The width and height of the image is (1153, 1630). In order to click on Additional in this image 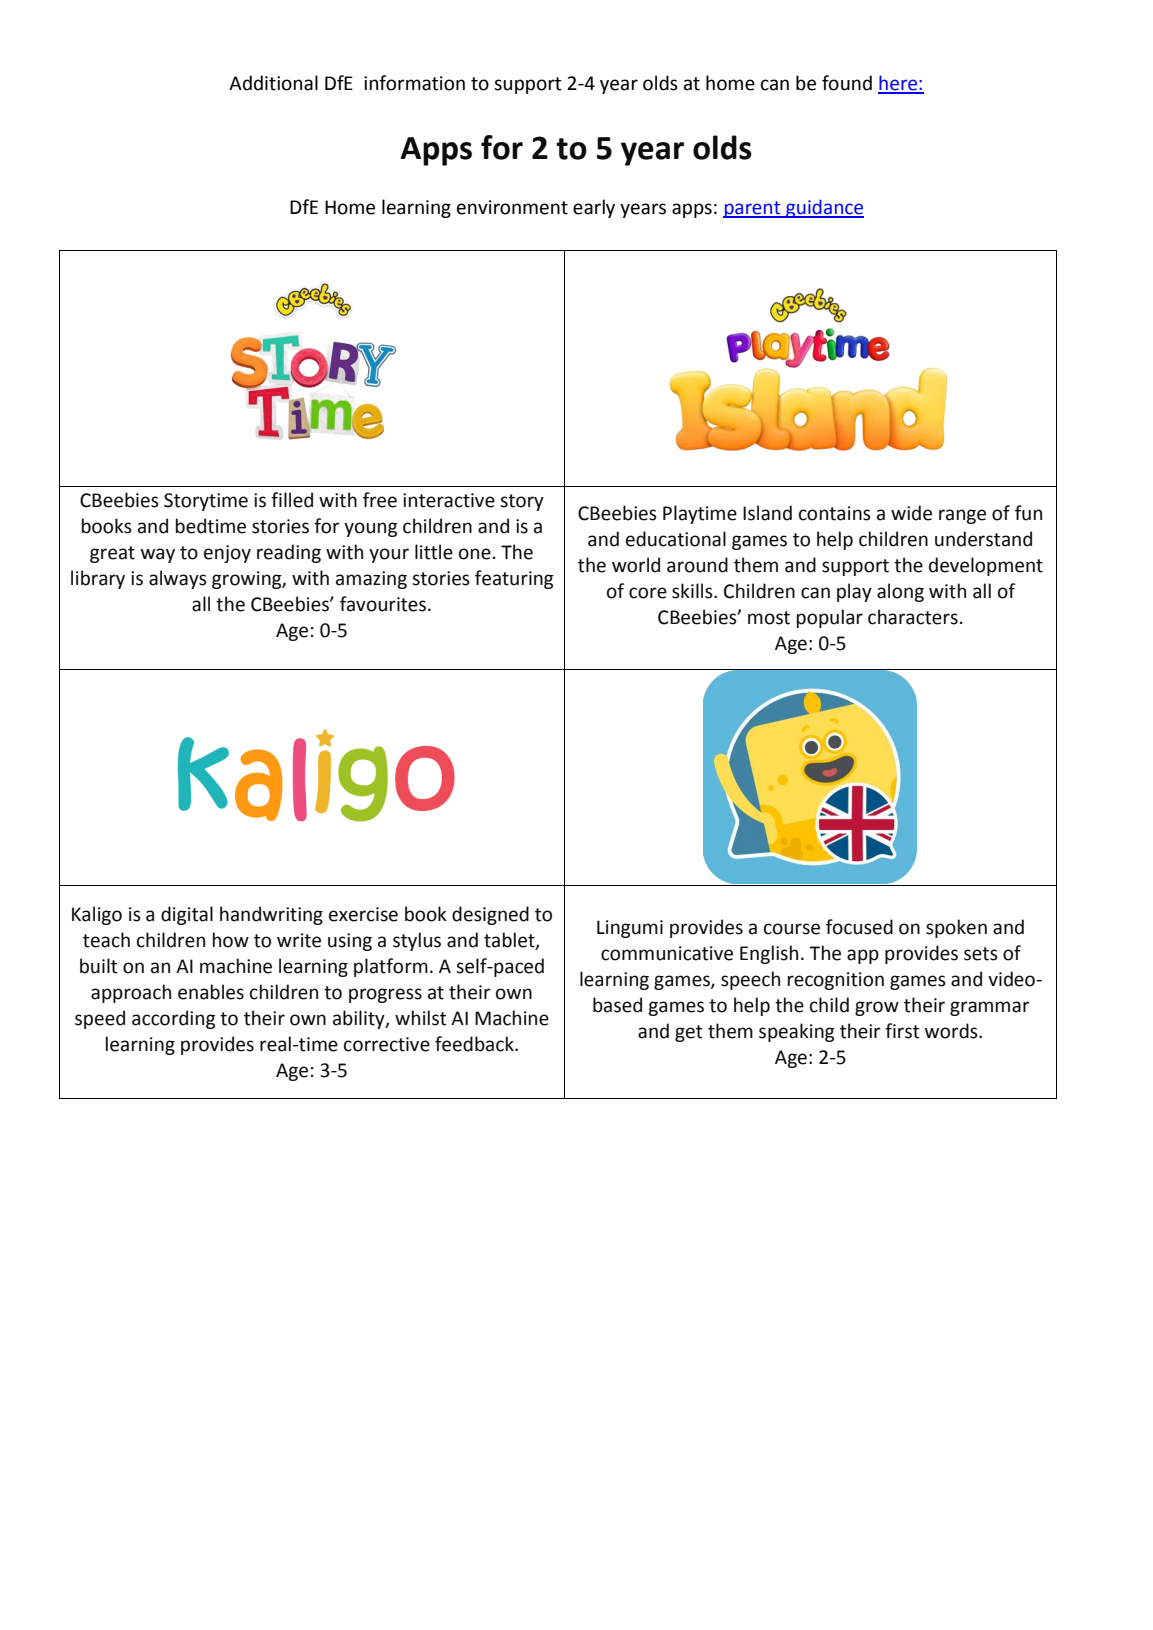, I will do `click(273, 83)`.
